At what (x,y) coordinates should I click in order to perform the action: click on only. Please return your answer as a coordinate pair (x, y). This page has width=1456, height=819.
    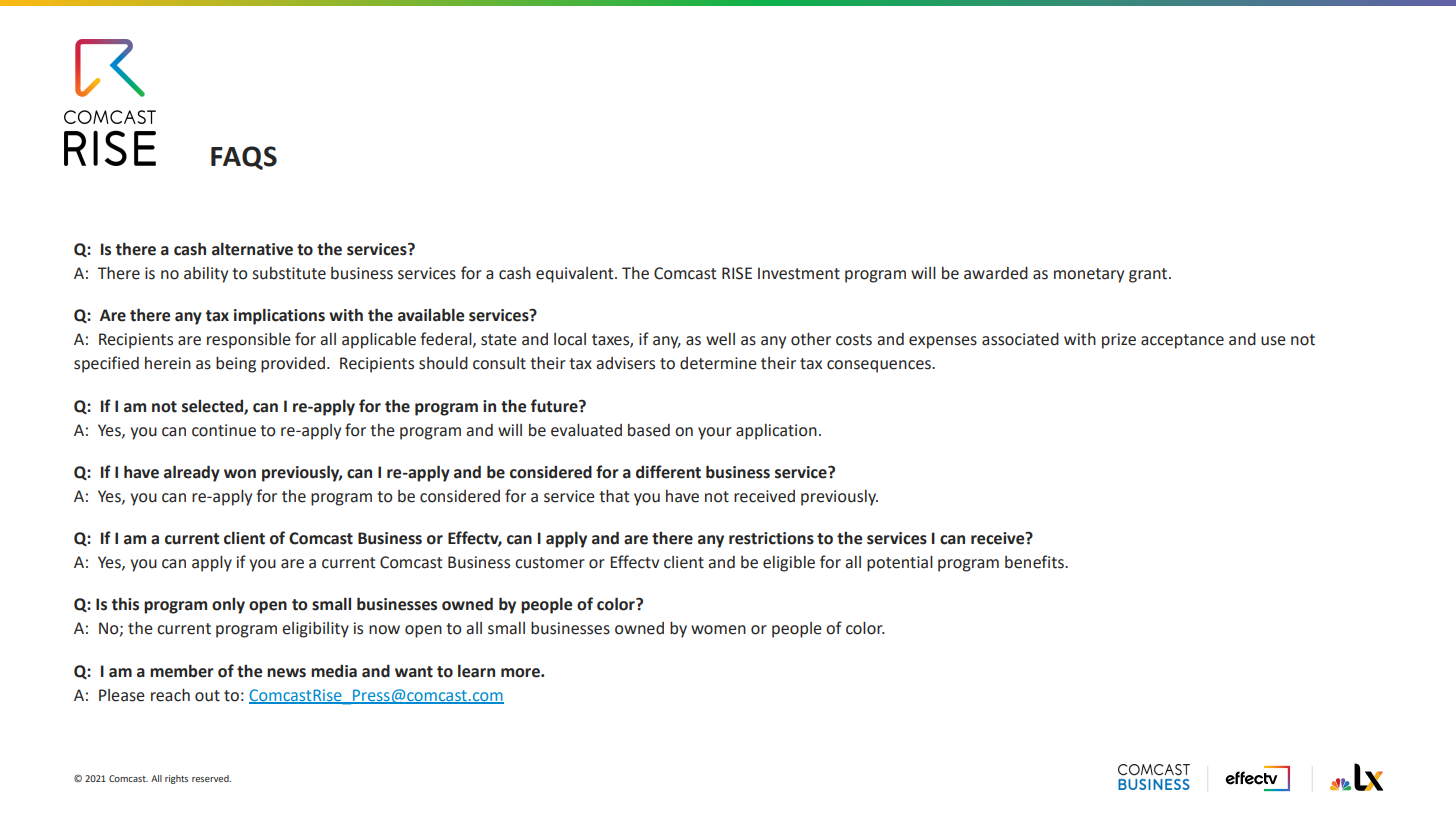
    Looking at the image, I should click on (228, 606).
